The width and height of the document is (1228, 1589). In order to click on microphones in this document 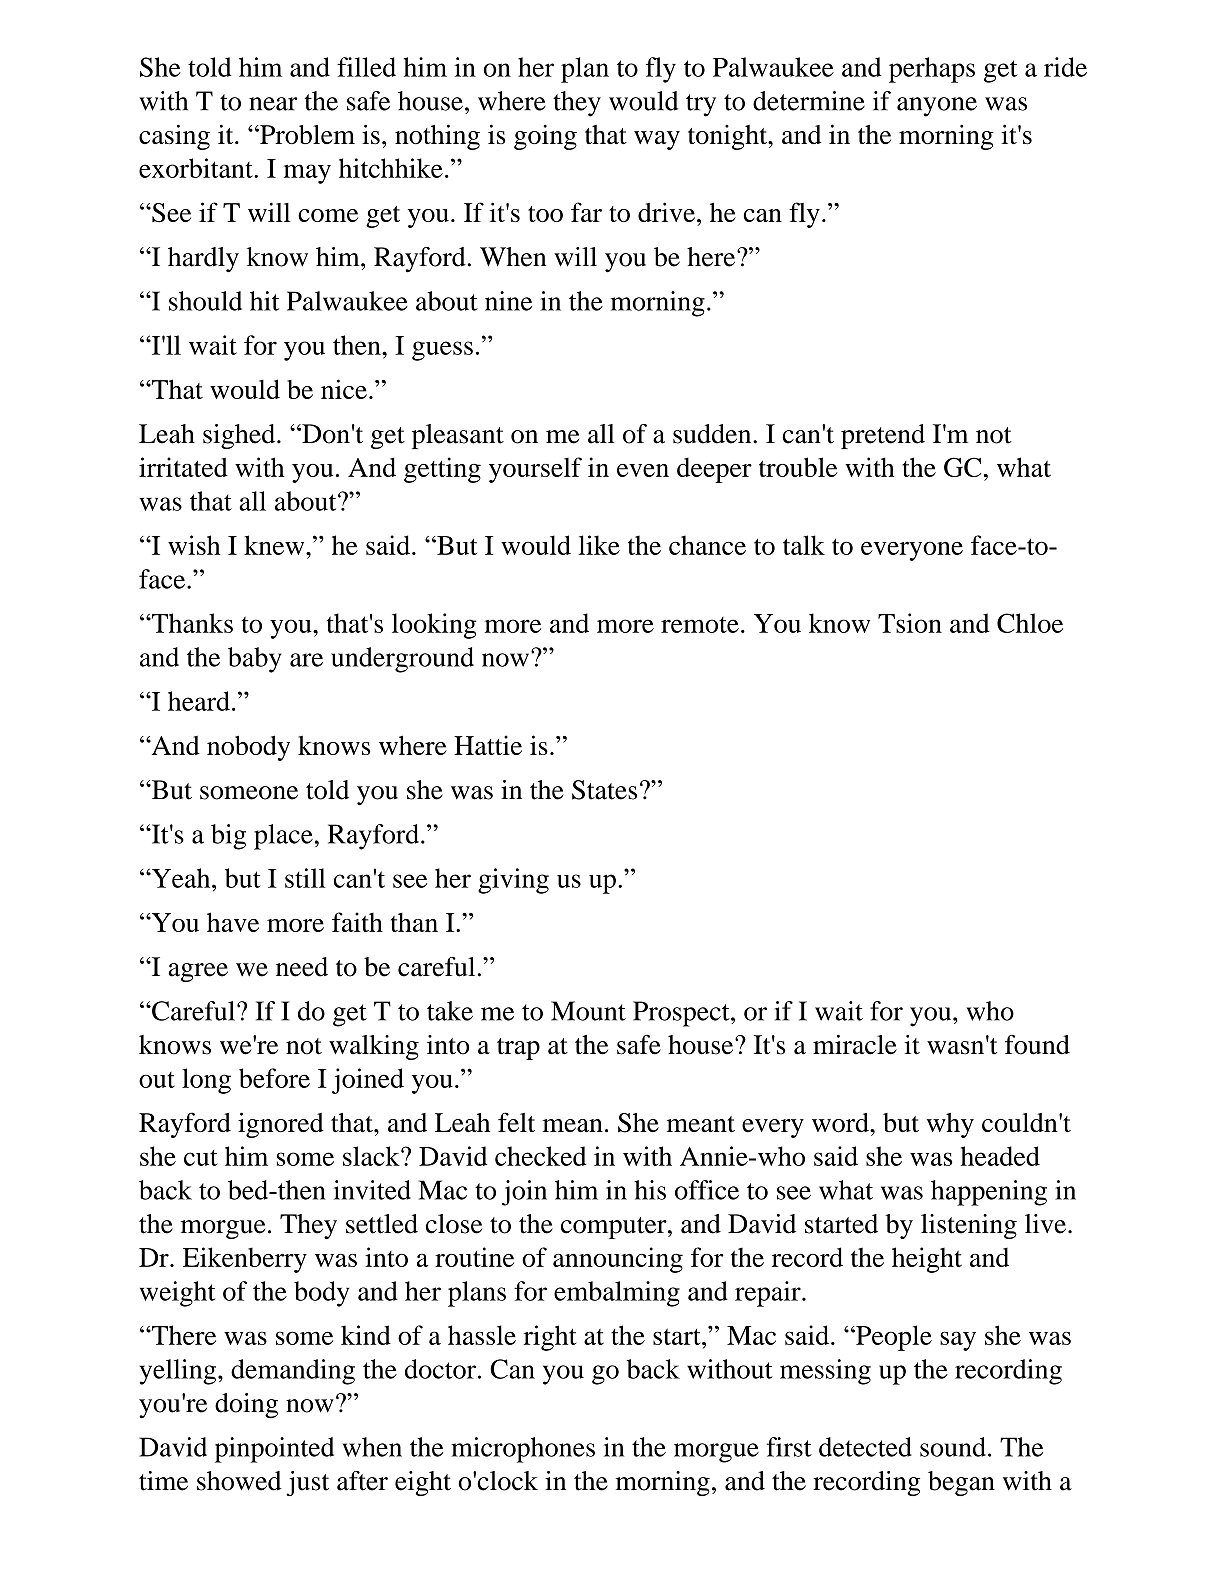, I will do `click(523, 1450)`.
